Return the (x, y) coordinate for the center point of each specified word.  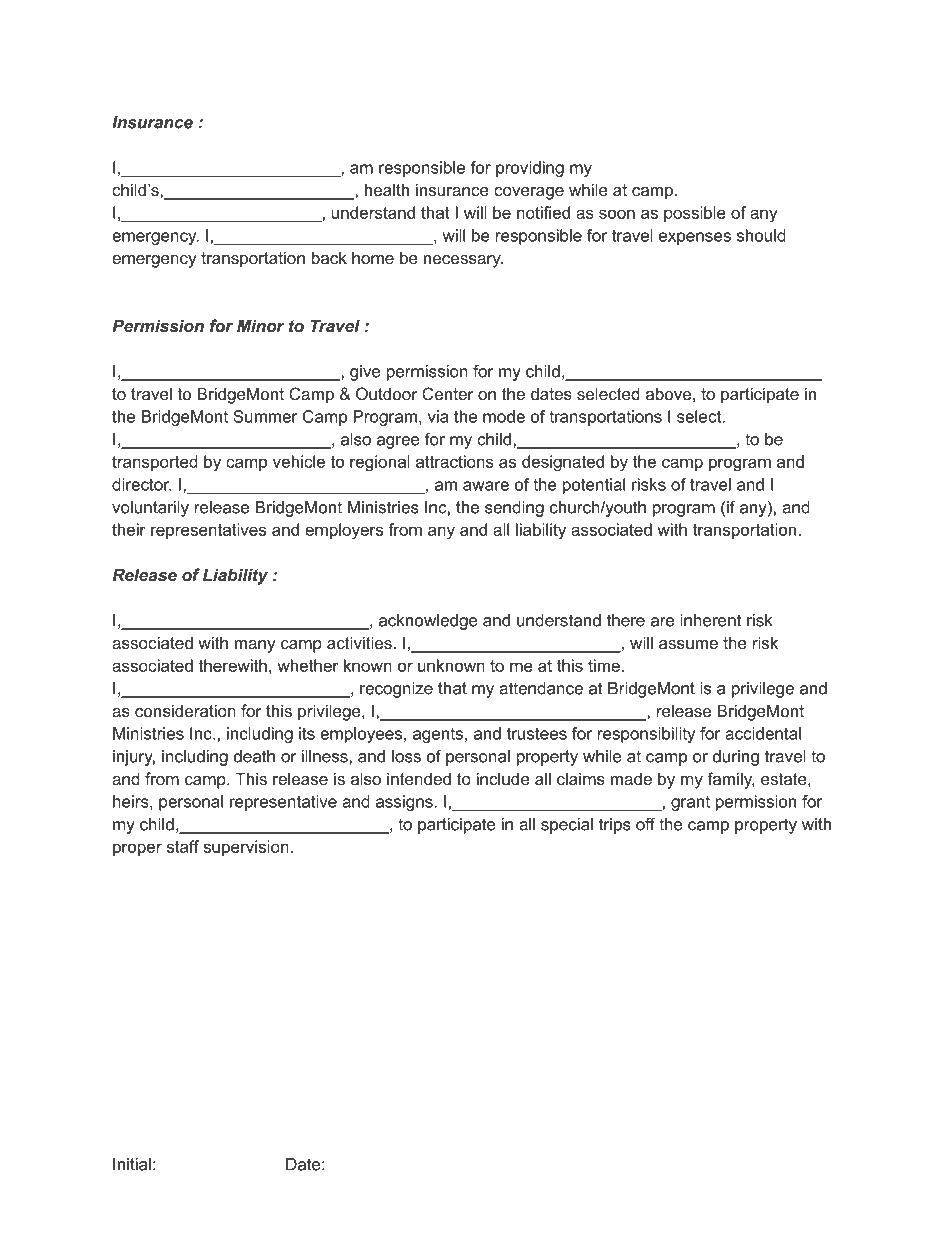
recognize (396, 690)
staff (183, 846)
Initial (132, 1164)
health (387, 189)
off (645, 824)
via (438, 416)
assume (688, 644)
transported (155, 463)
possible (695, 214)
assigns (405, 803)
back (329, 257)
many (255, 646)
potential (594, 486)
